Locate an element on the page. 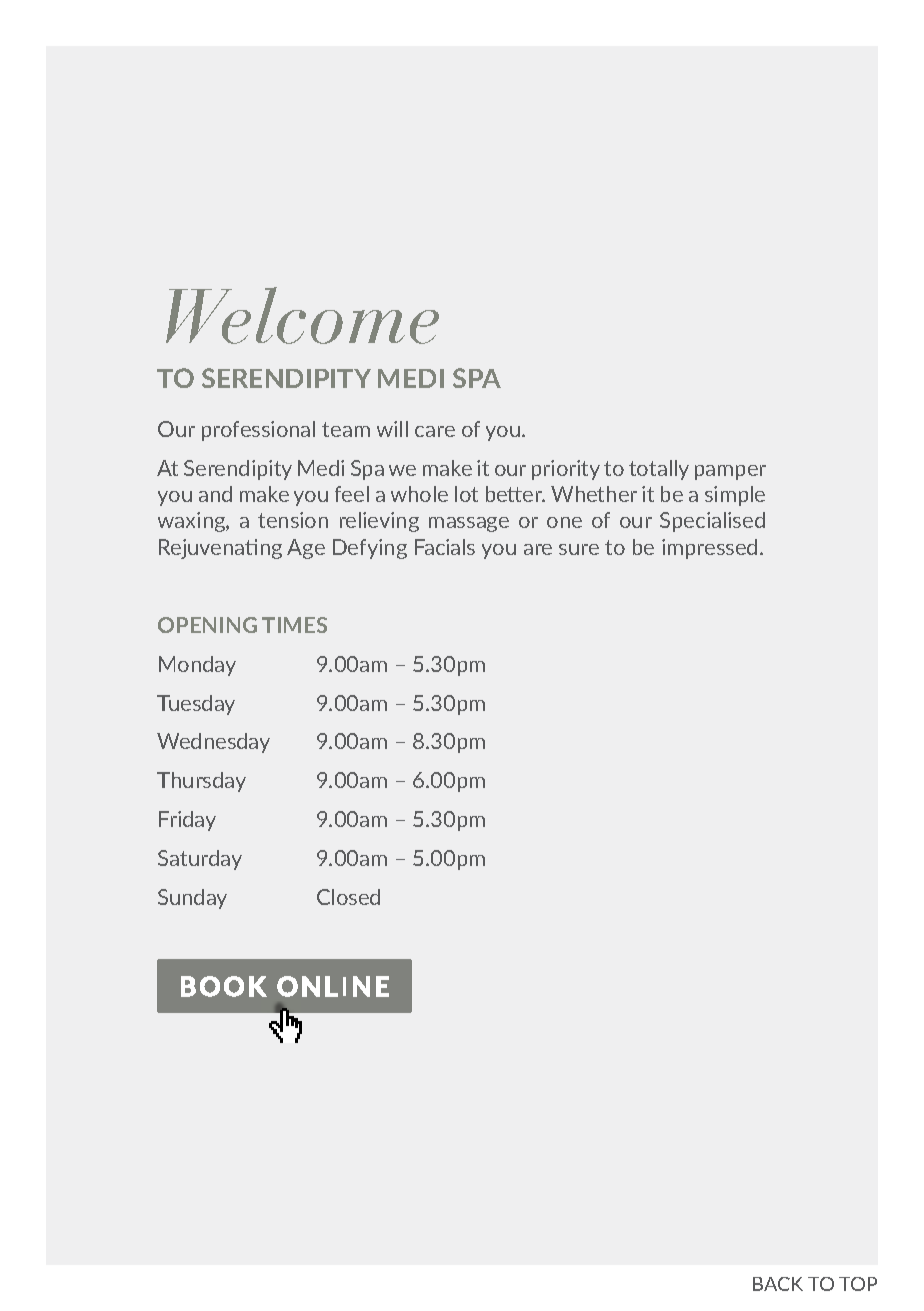  Saturday is located at coordinates (200, 860).
